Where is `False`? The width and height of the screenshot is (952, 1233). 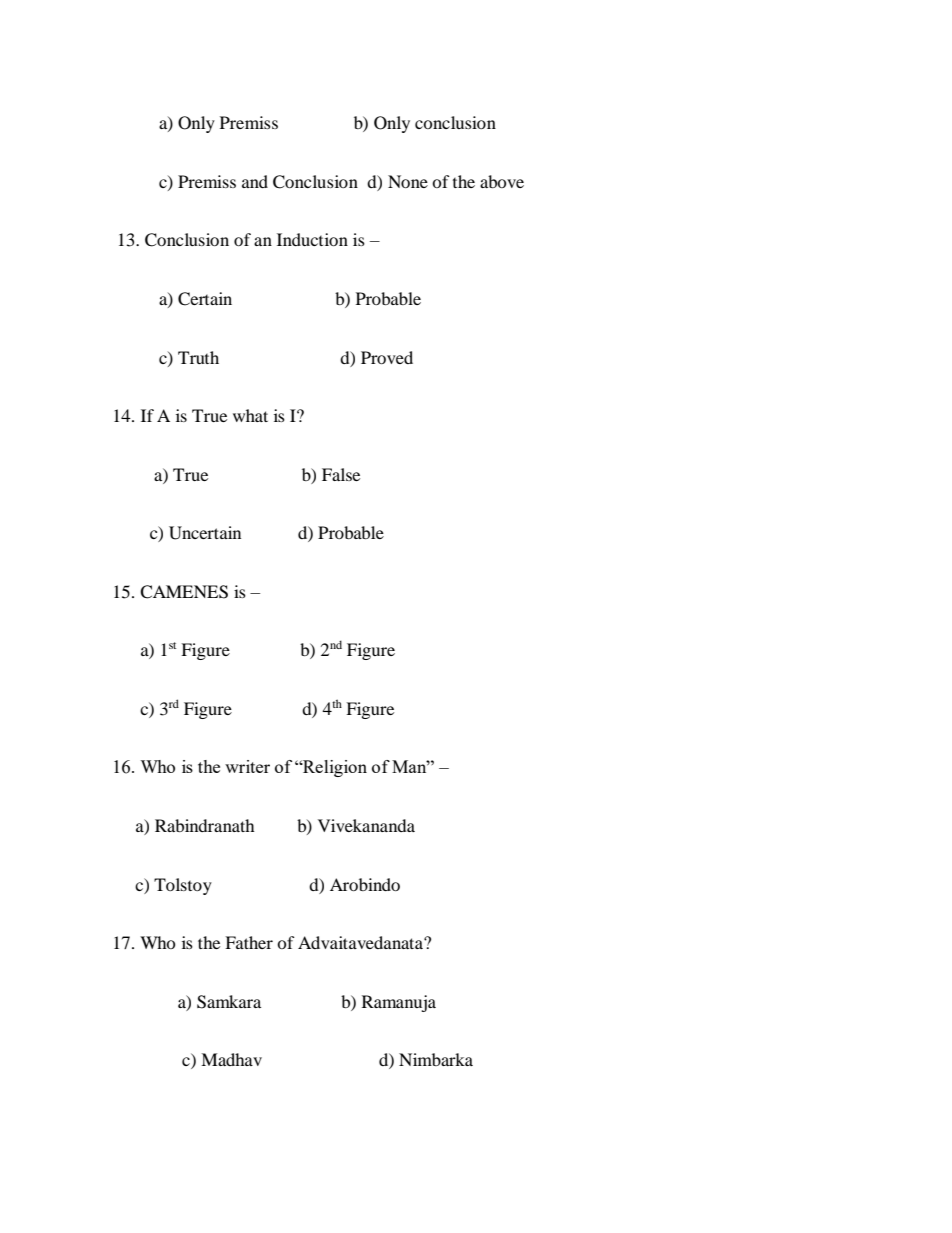 False is located at coordinates (341, 474).
